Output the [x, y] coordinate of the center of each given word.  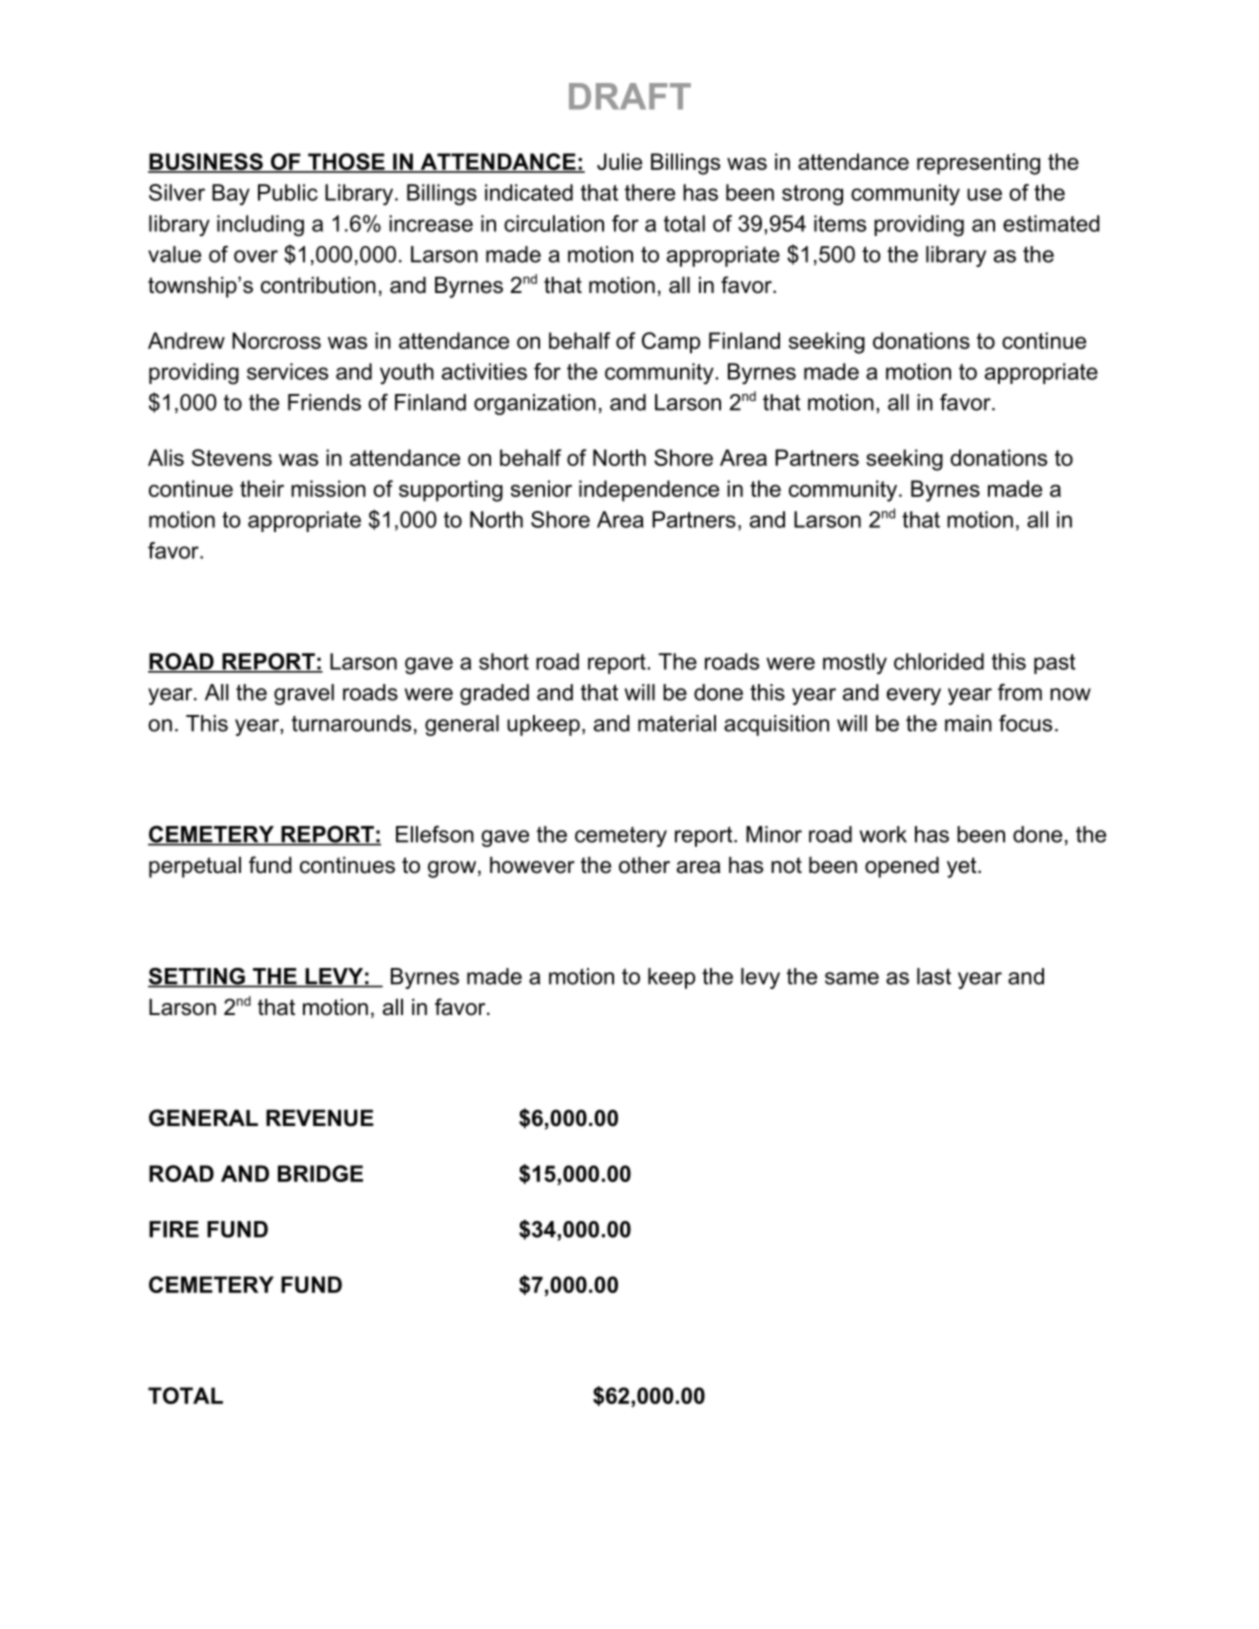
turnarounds [351, 723]
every [914, 696]
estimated [1051, 223]
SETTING [197, 977]
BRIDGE [320, 1173]
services [287, 371]
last [934, 976]
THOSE [346, 162]
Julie [619, 161]
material [677, 723]
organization [535, 404]
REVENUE [320, 1118]
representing [978, 164]
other [644, 865]
